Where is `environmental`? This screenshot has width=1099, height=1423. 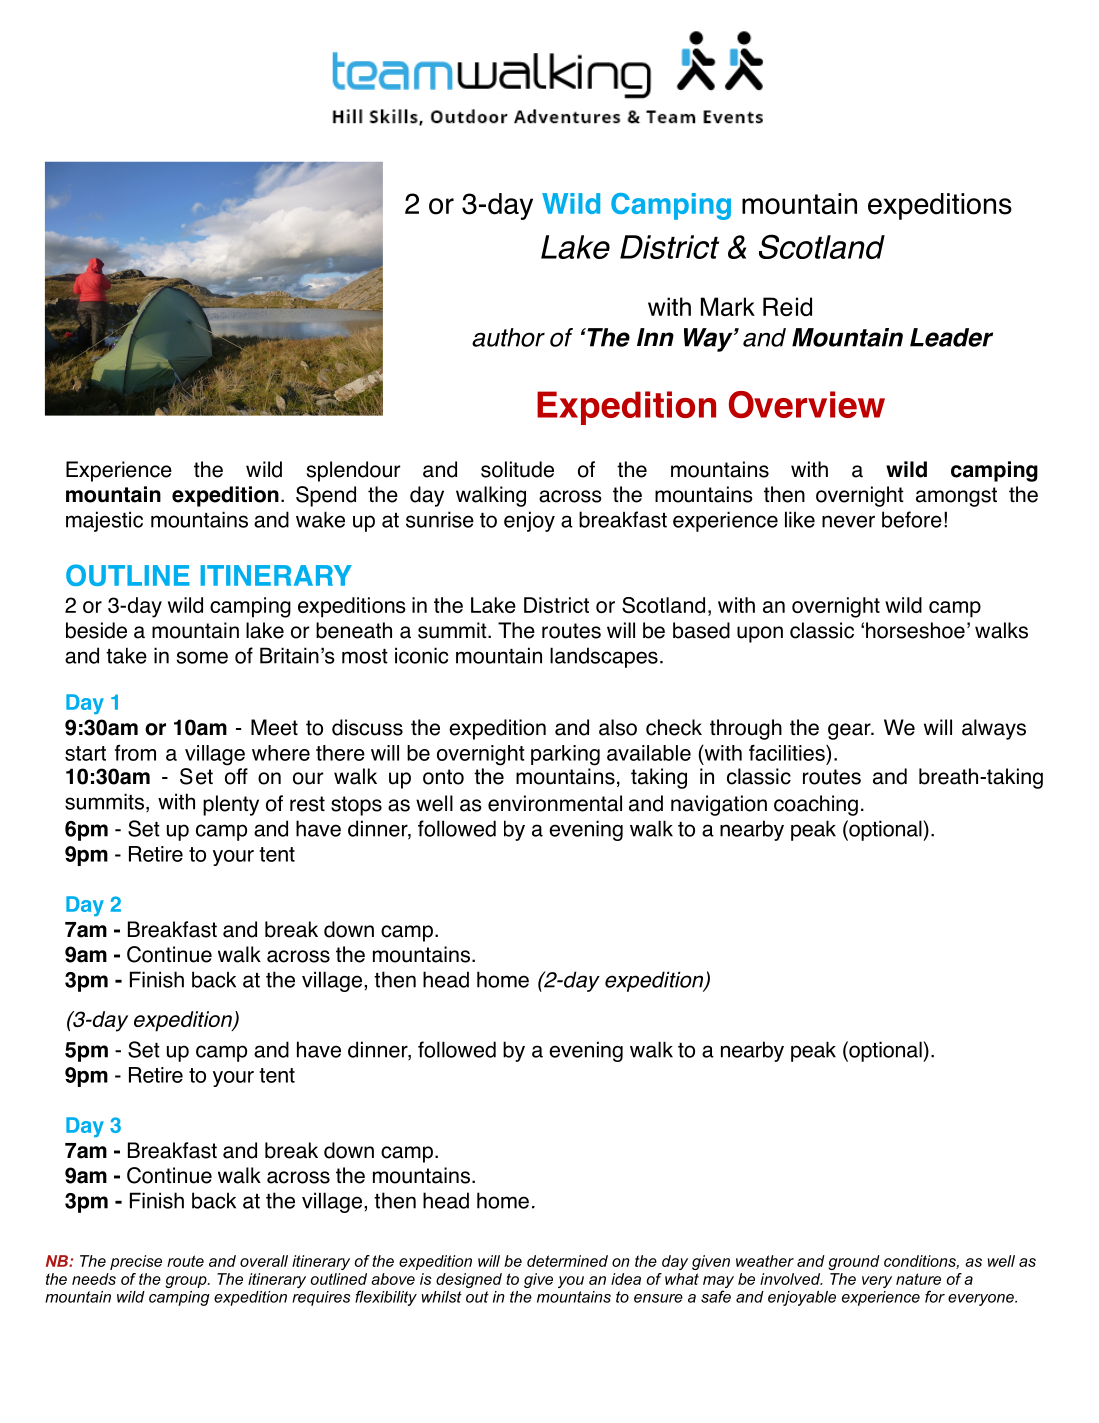
environmental is located at coordinates (555, 803).
